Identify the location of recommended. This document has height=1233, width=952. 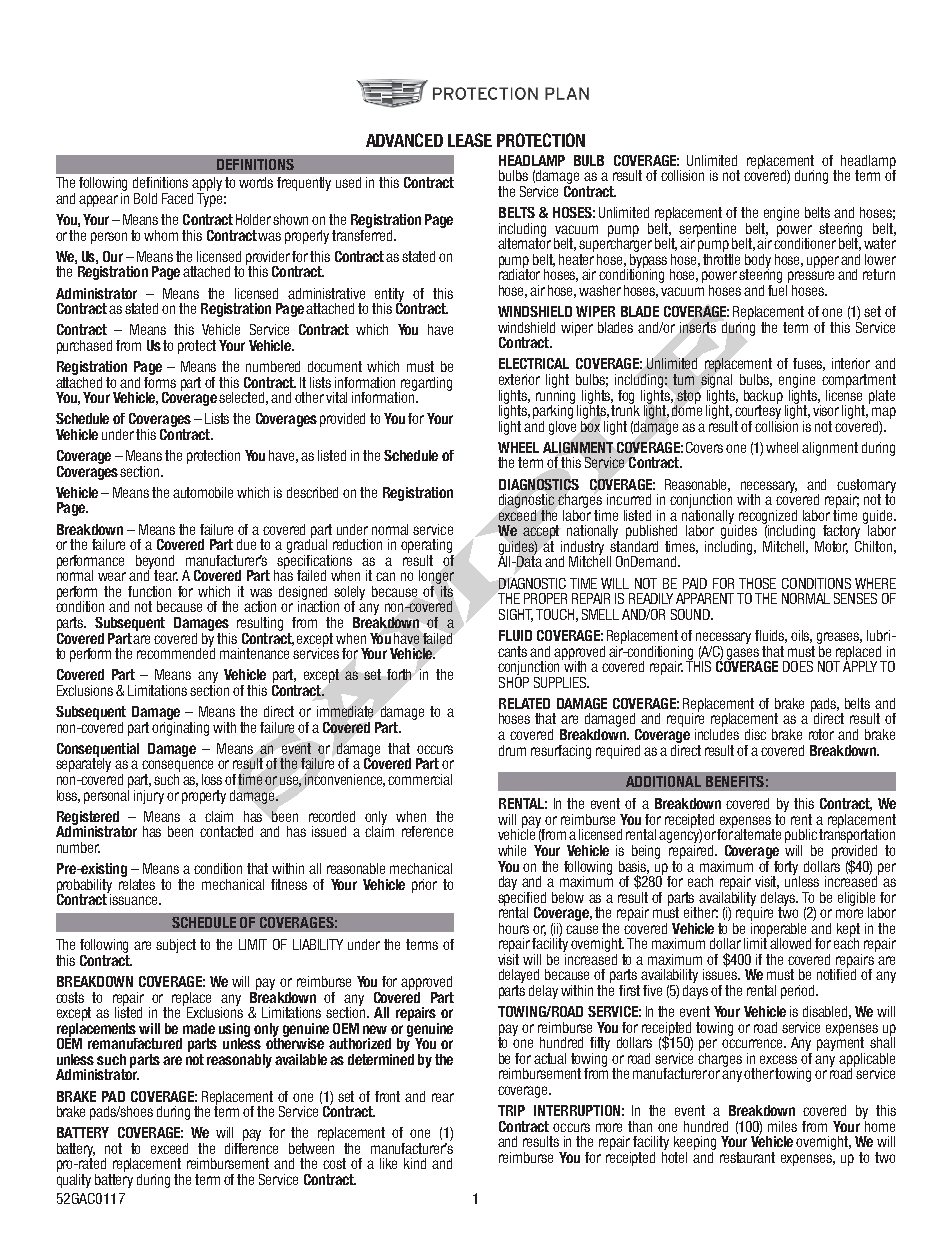
(176, 652).
